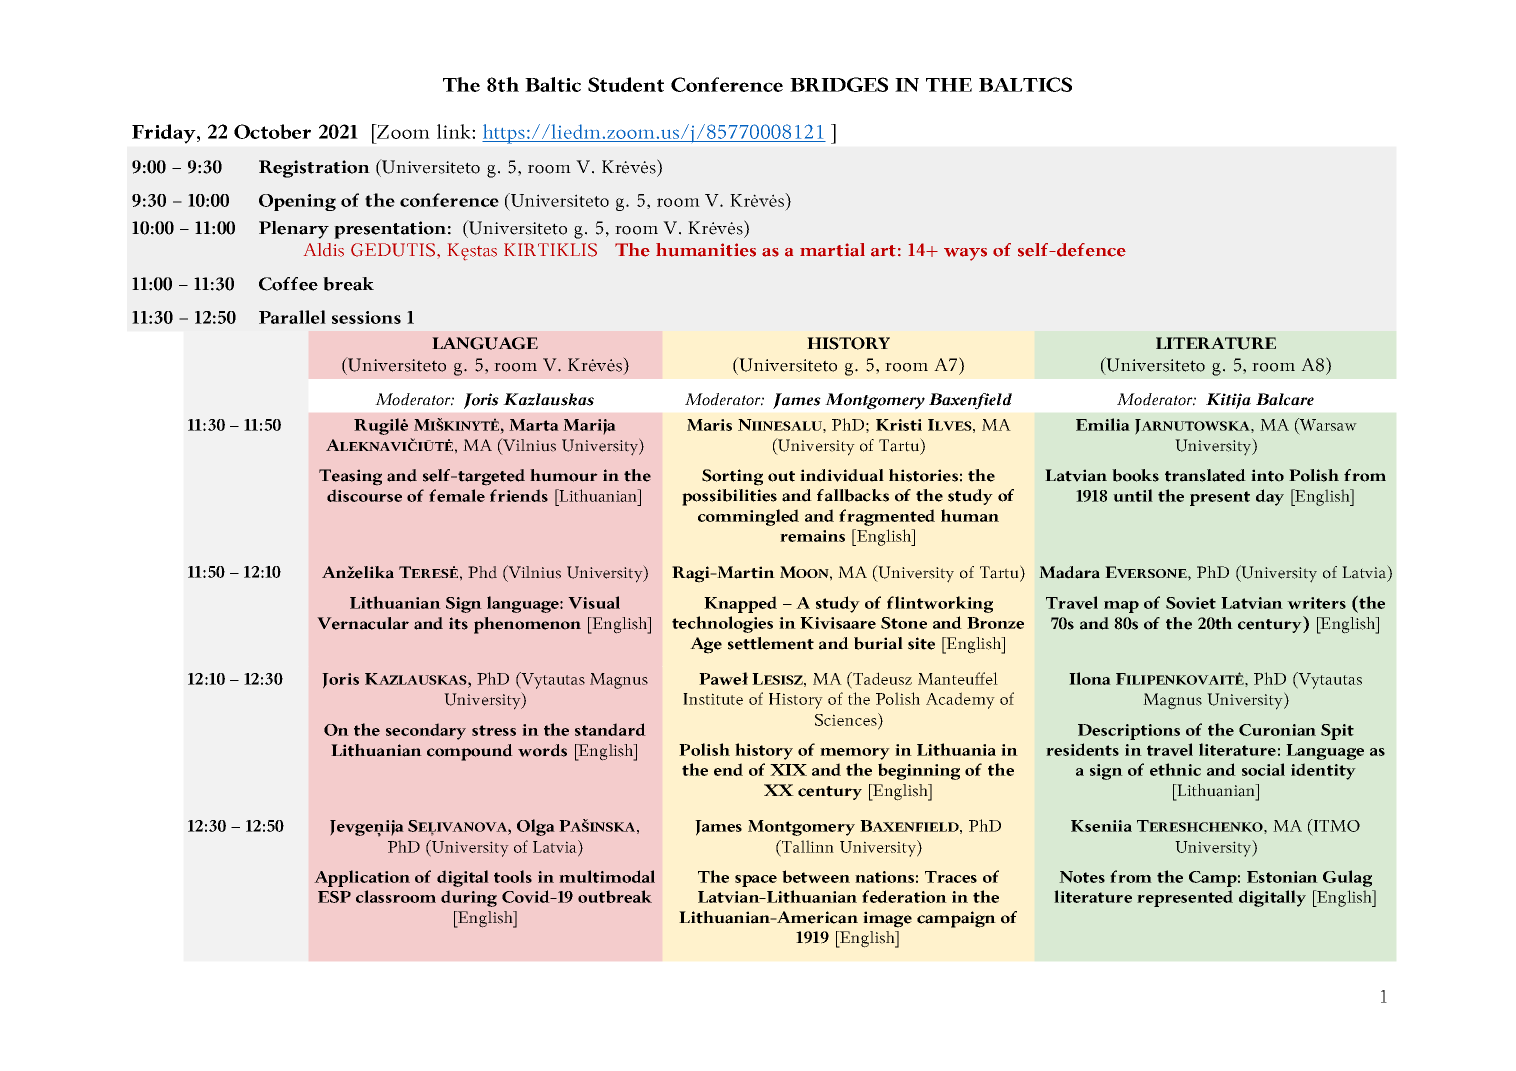 The width and height of the screenshot is (1516, 1071). I want to click on discourse, so click(364, 495).
